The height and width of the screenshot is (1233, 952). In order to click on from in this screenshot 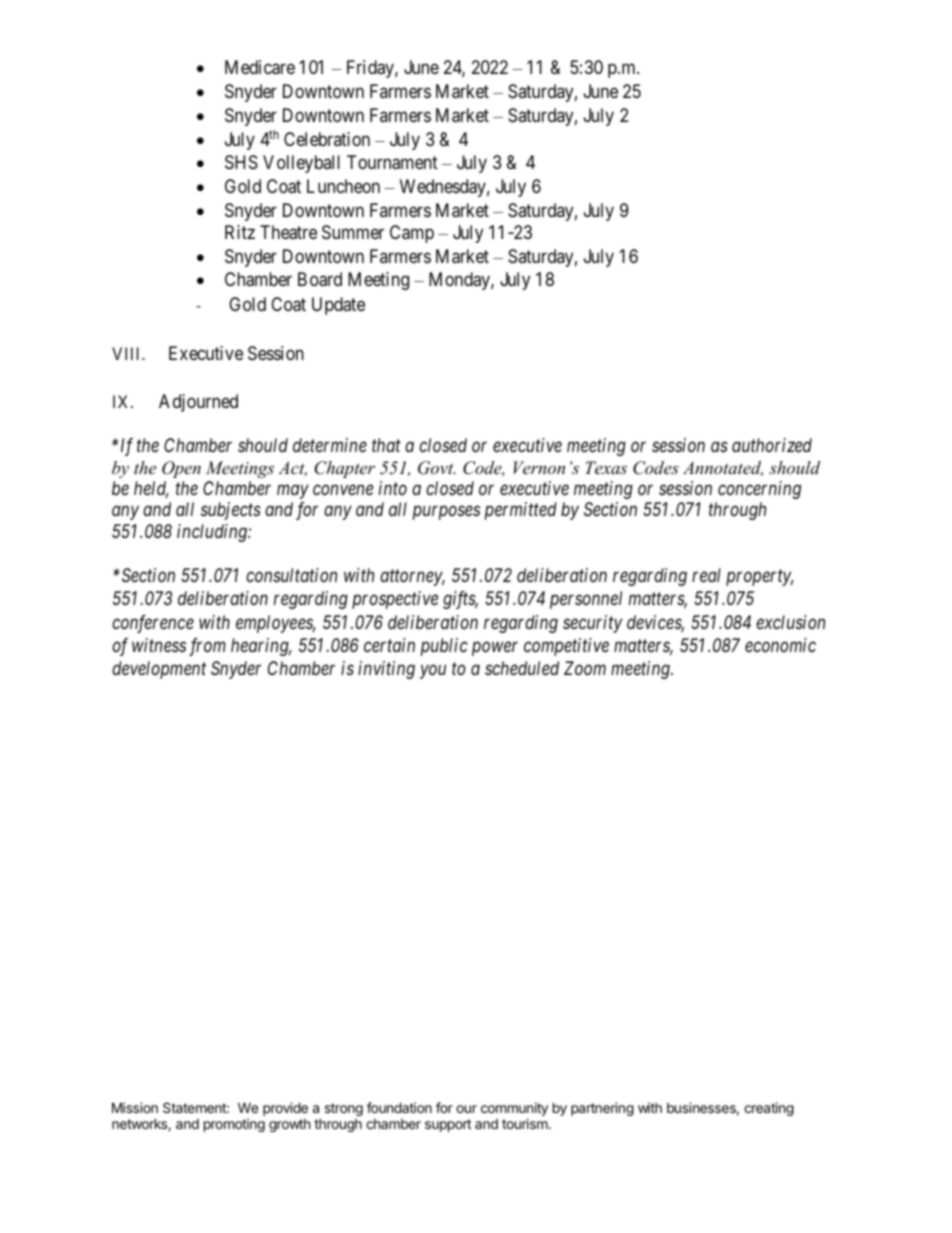, I will do `click(207, 647)`.
